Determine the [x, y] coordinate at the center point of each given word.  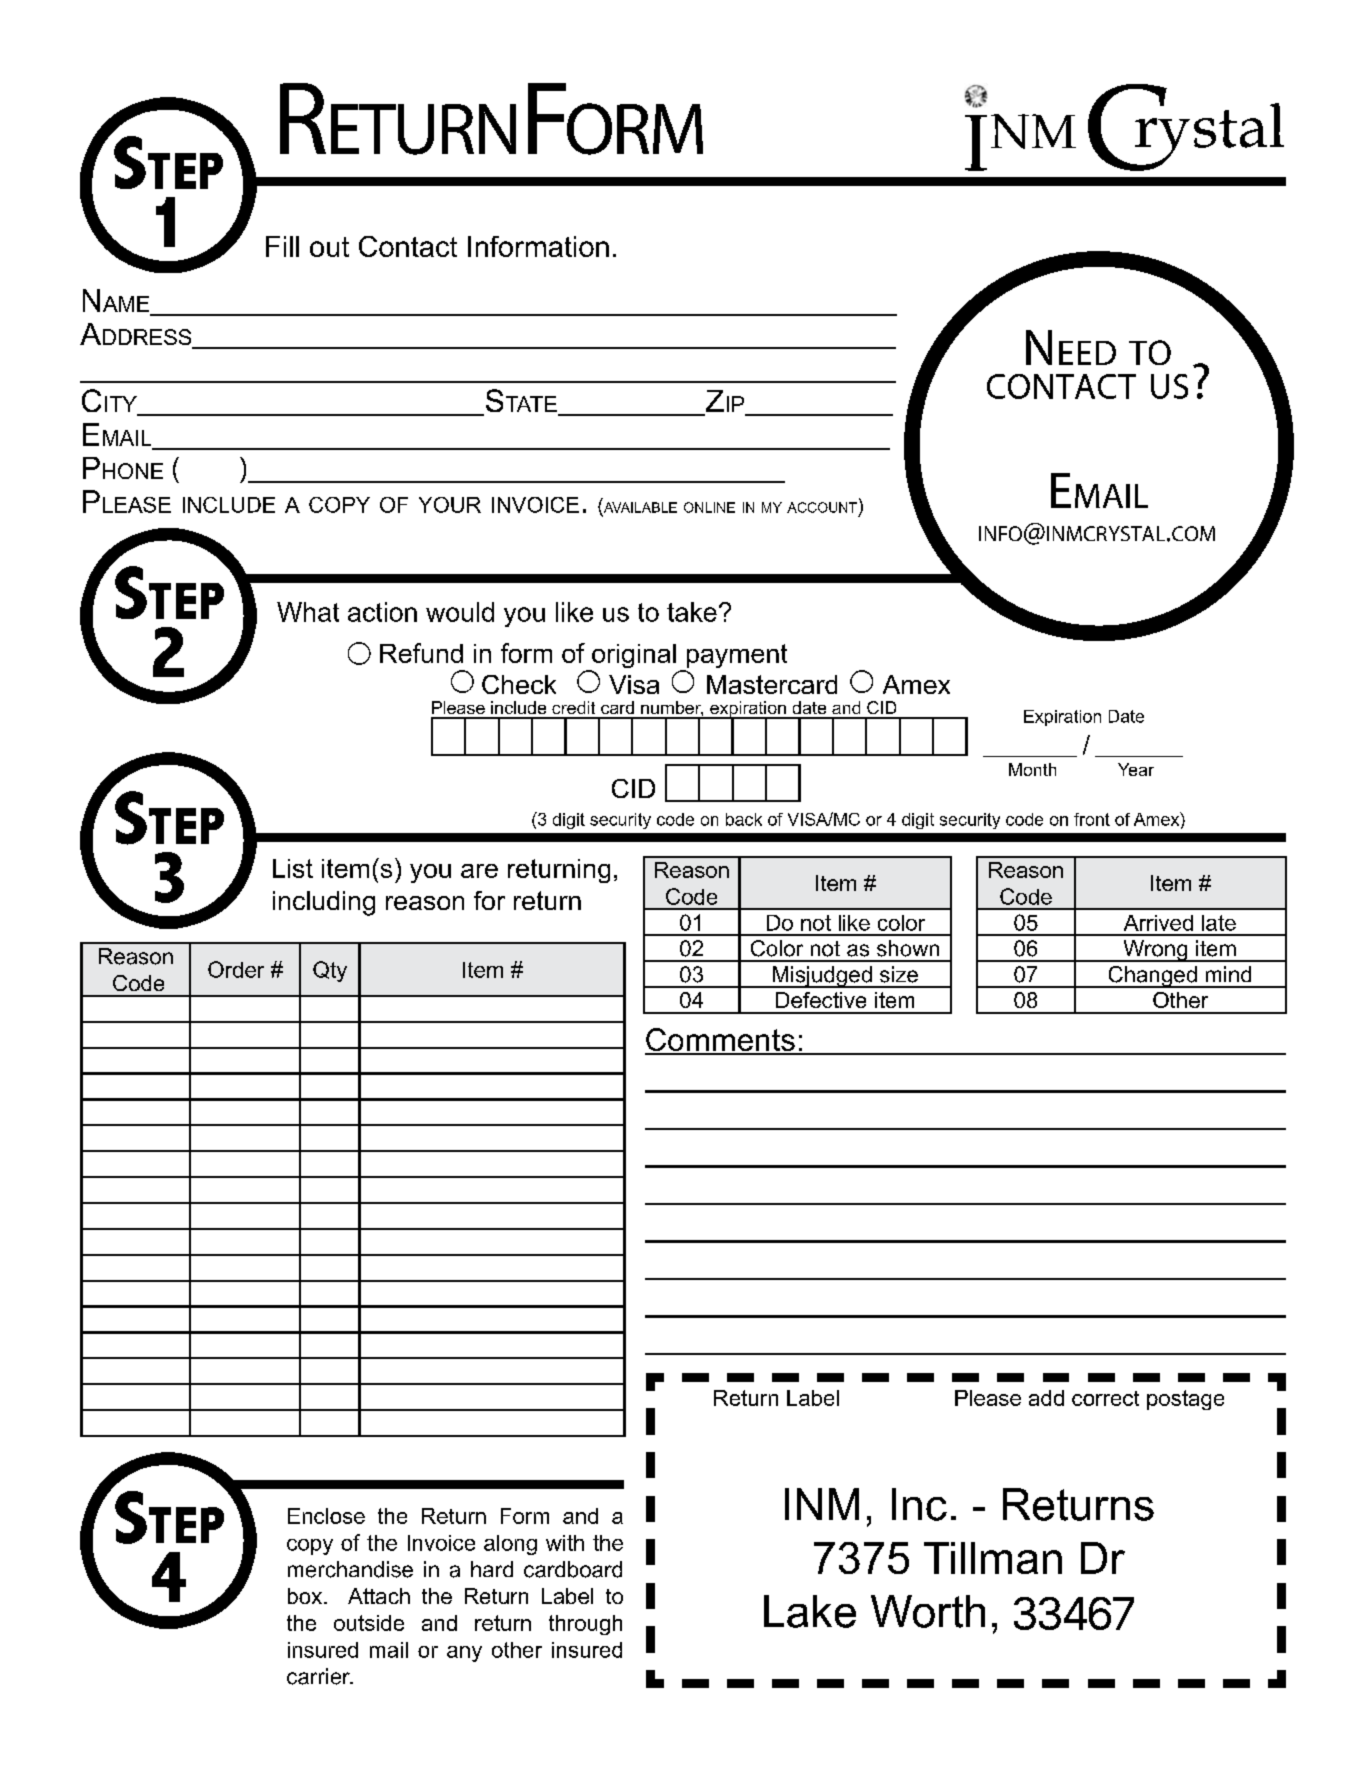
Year [1136, 769]
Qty [330, 971]
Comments [721, 1041]
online [709, 507]
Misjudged [822, 977]
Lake [810, 1611]
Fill [282, 246]
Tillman [993, 1558]
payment [735, 657]
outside [369, 1623]
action [382, 612]
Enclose [326, 1516]
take [692, 612]
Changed [1152, 977]
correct [1105, 1398]
